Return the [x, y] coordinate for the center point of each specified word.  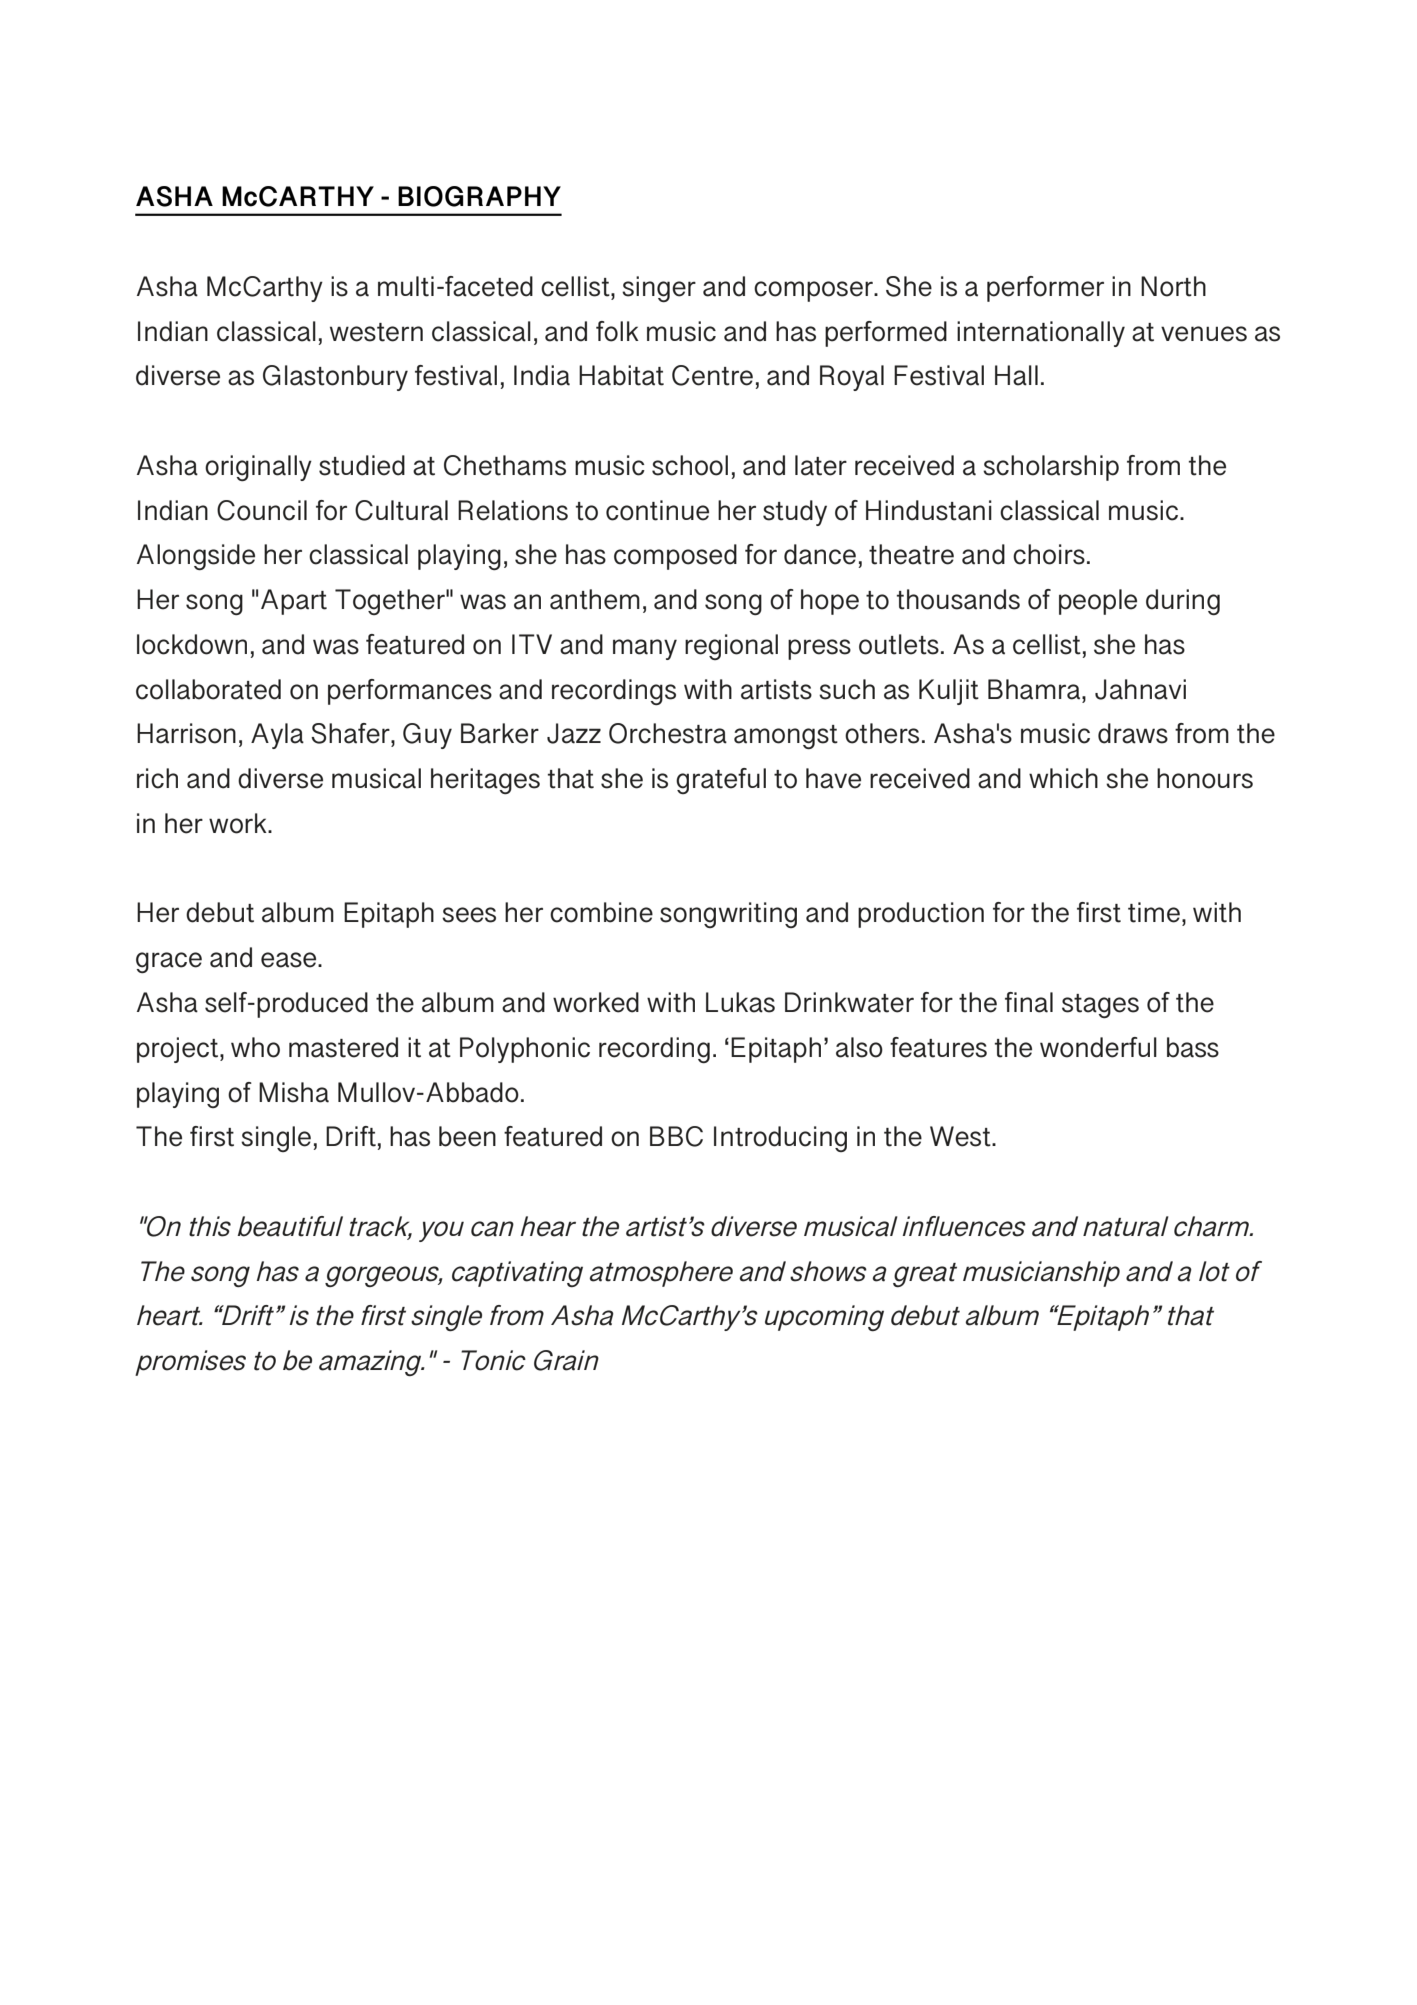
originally [258, 468]
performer [1045, 289]
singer [659, 289]
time [1154, 912]
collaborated [208, 689]
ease [290, 960]
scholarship [1051, 468]
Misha [294, 1092]
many [645, 649]
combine [601, 912]
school [690, 465]
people [1098, 602]
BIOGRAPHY [479, 196]
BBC [676, 1136]
